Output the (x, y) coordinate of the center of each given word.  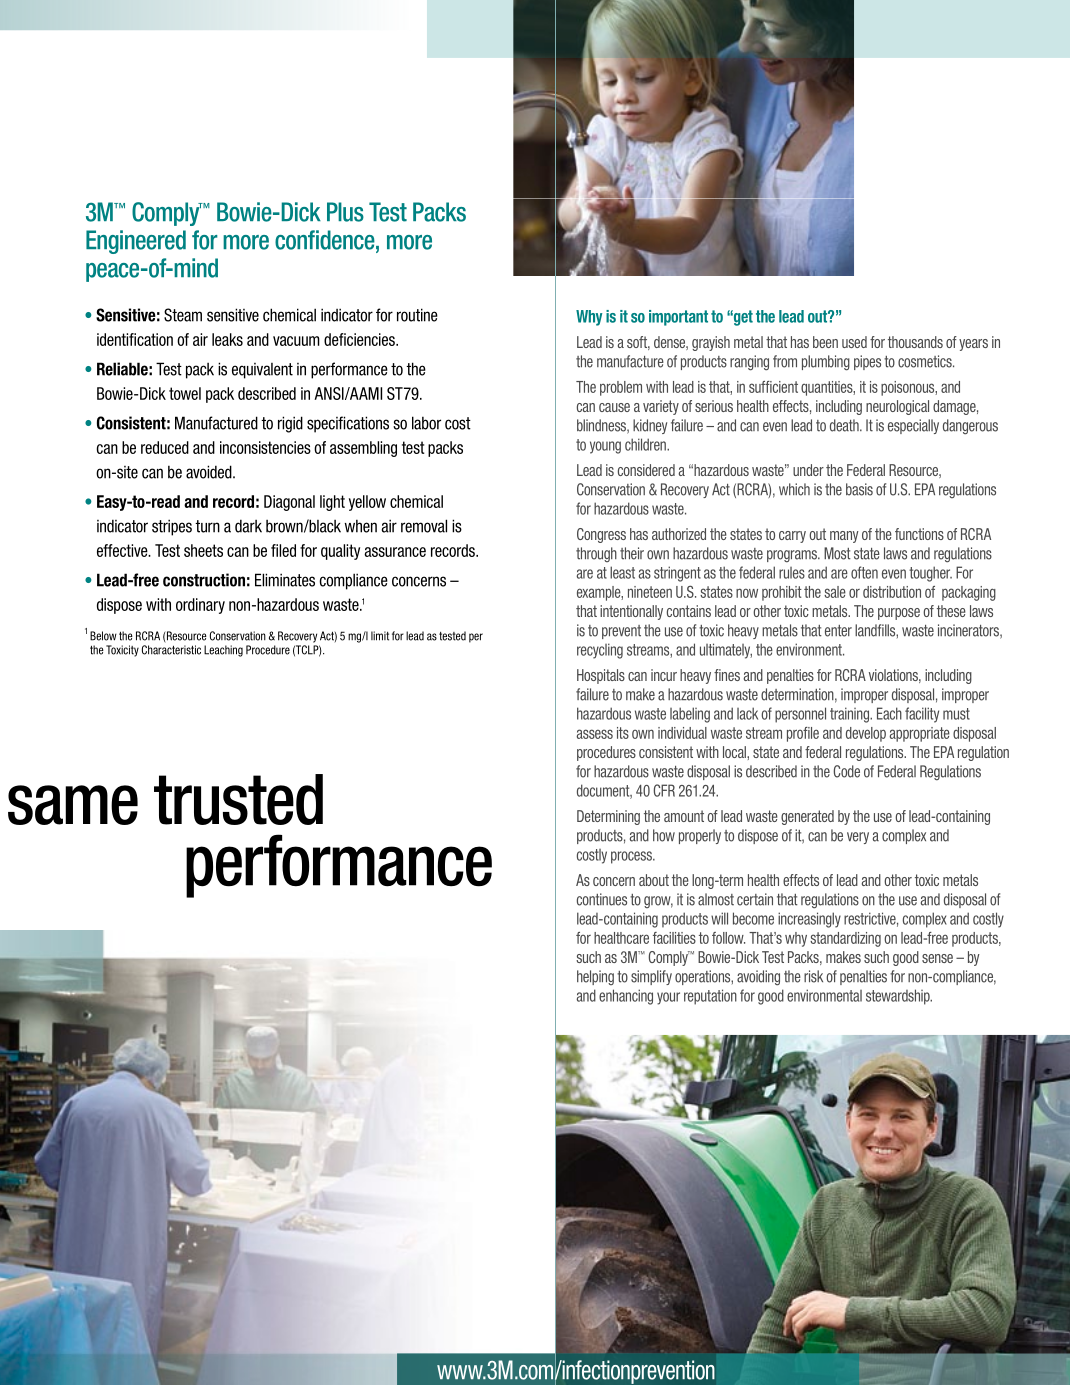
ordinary (200, 606)
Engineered (136, 242)
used (854, 342)
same (73, 805)
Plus (345, 212)
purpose (899, 614)
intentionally (631, 612)
